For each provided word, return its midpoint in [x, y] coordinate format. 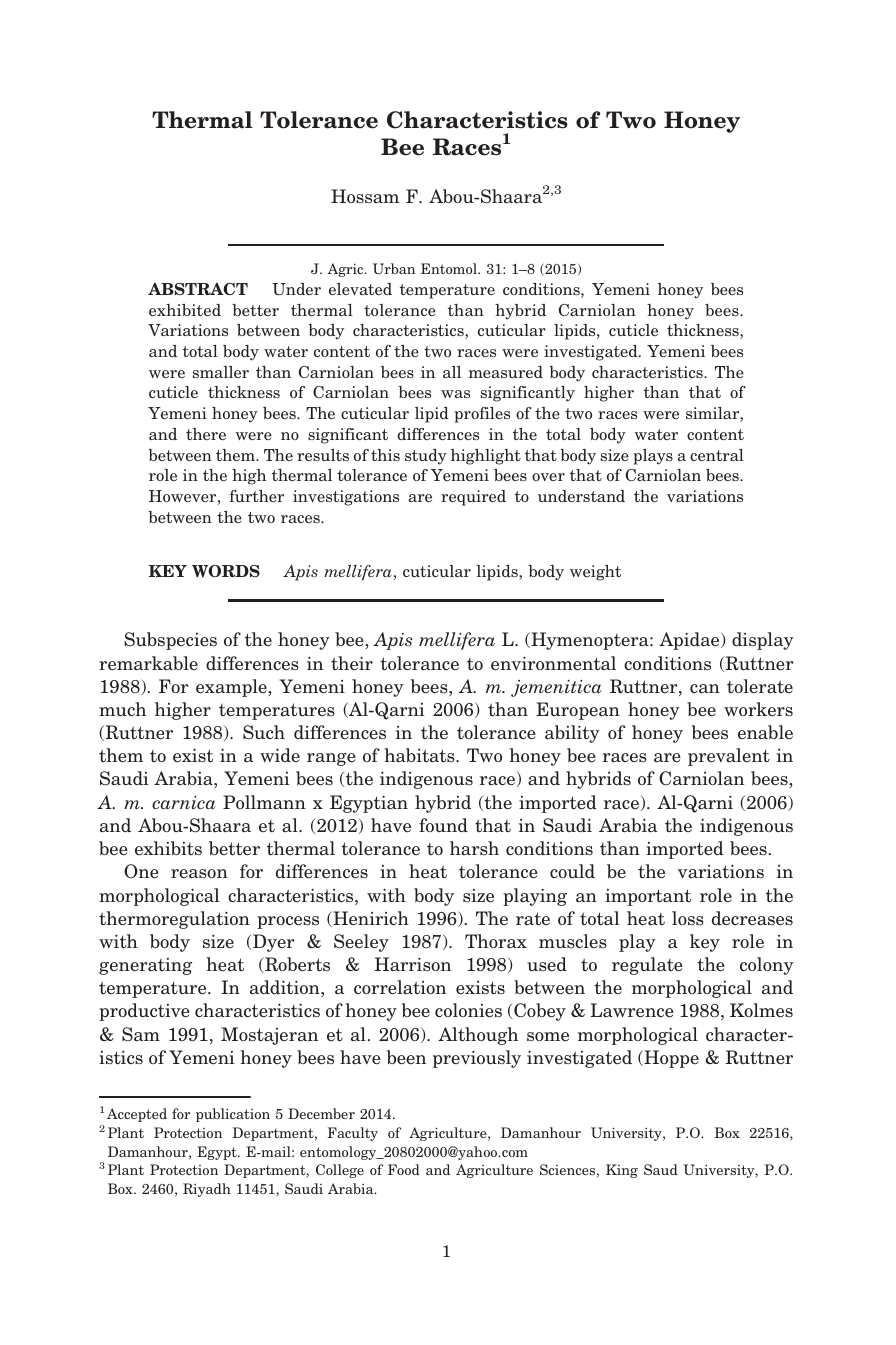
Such [264, 732]
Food [404, 1169]
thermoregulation [174, 920]
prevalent [729, 757]
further [256, 496]
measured [506, 372]
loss [688, 918]
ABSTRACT [198, 289]
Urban [394, 268]
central [717, 455]
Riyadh [207, 1190]
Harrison [413, 964]
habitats [420, 755]
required [473, 498]
